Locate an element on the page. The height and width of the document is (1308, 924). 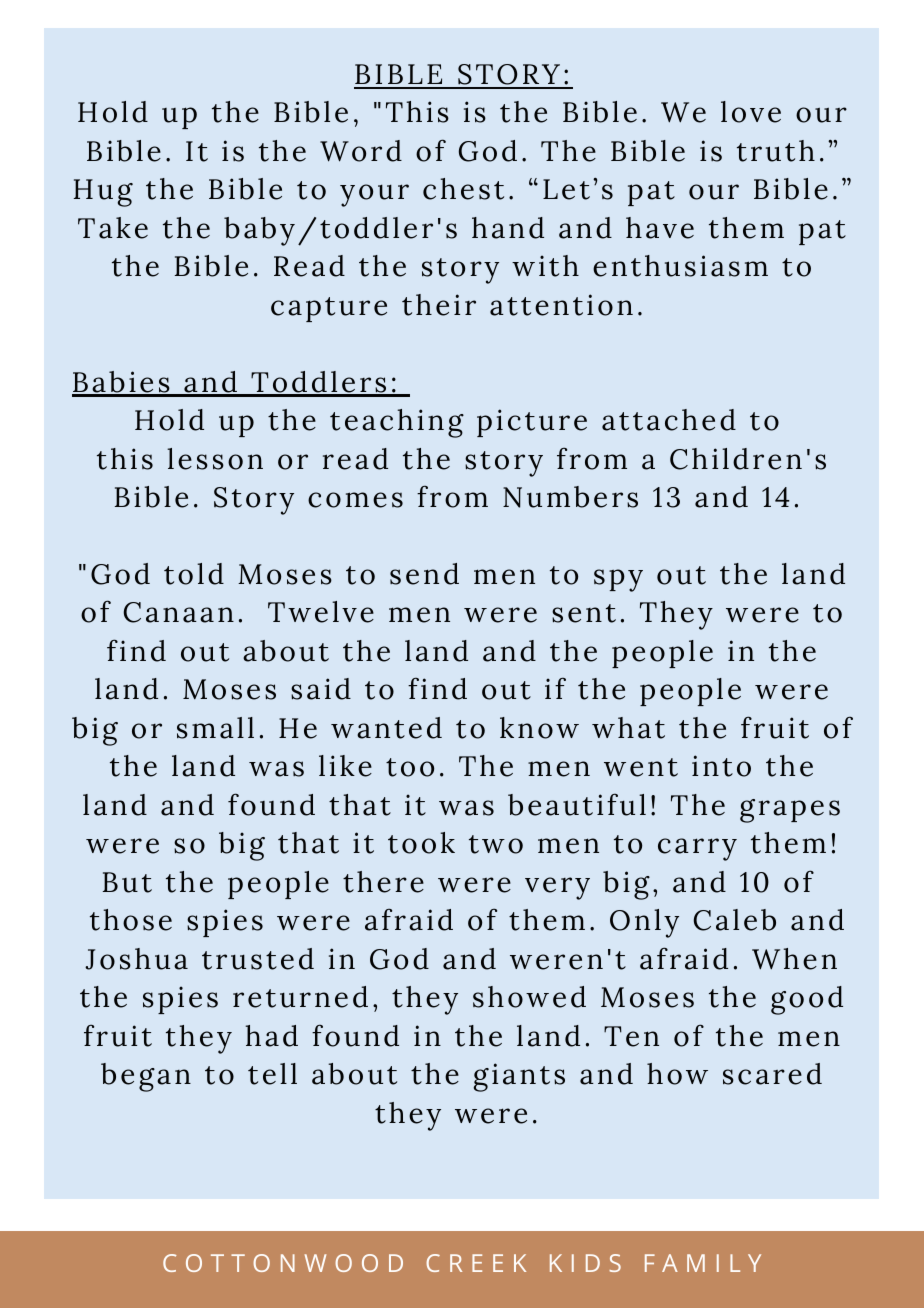
what is located at coordinates (628, 728).
